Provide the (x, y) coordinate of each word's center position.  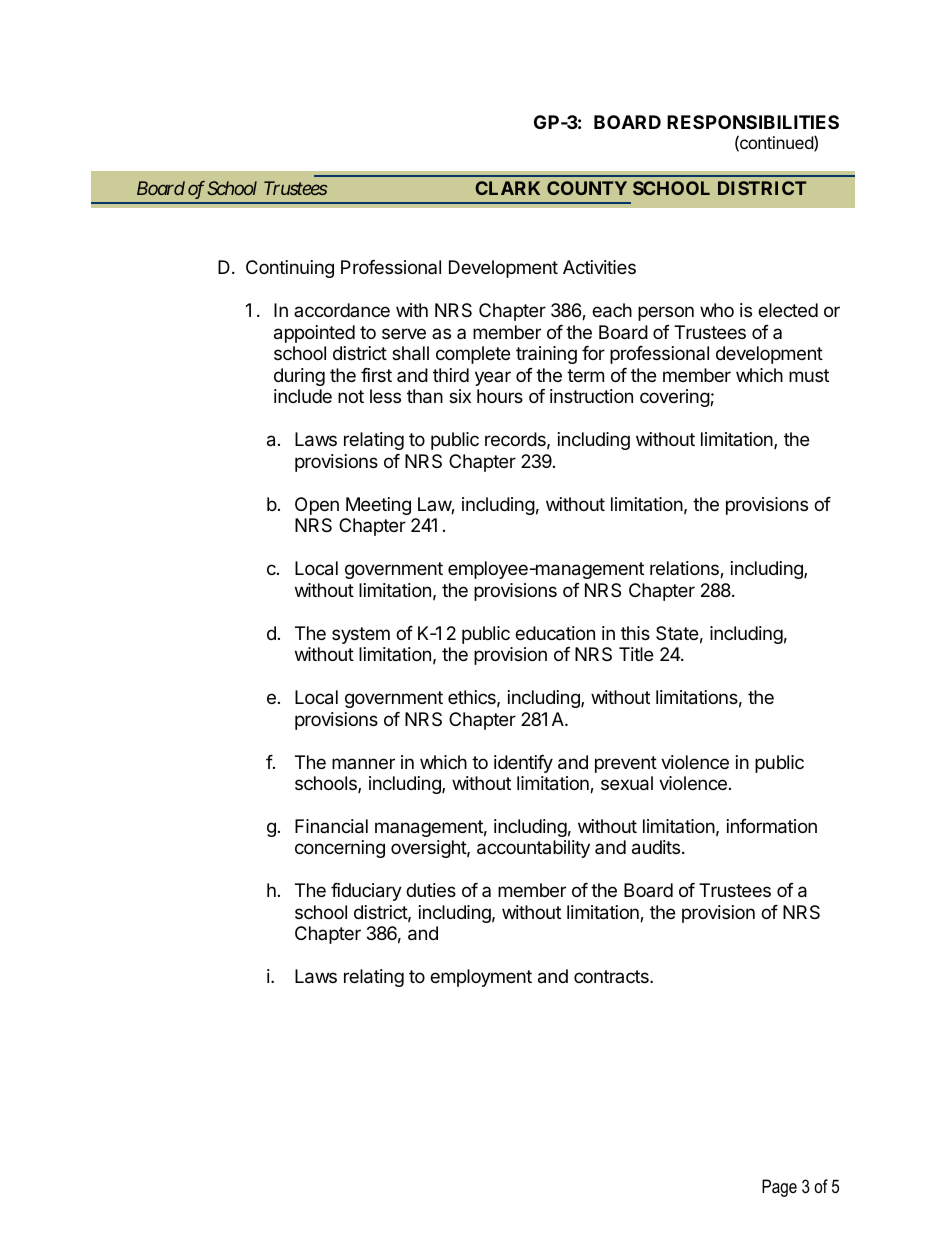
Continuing (290, 269)
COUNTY (587, 188)
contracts (612, 976)
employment (481, 978)
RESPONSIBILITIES (753, 122)
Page (779, 1188)
